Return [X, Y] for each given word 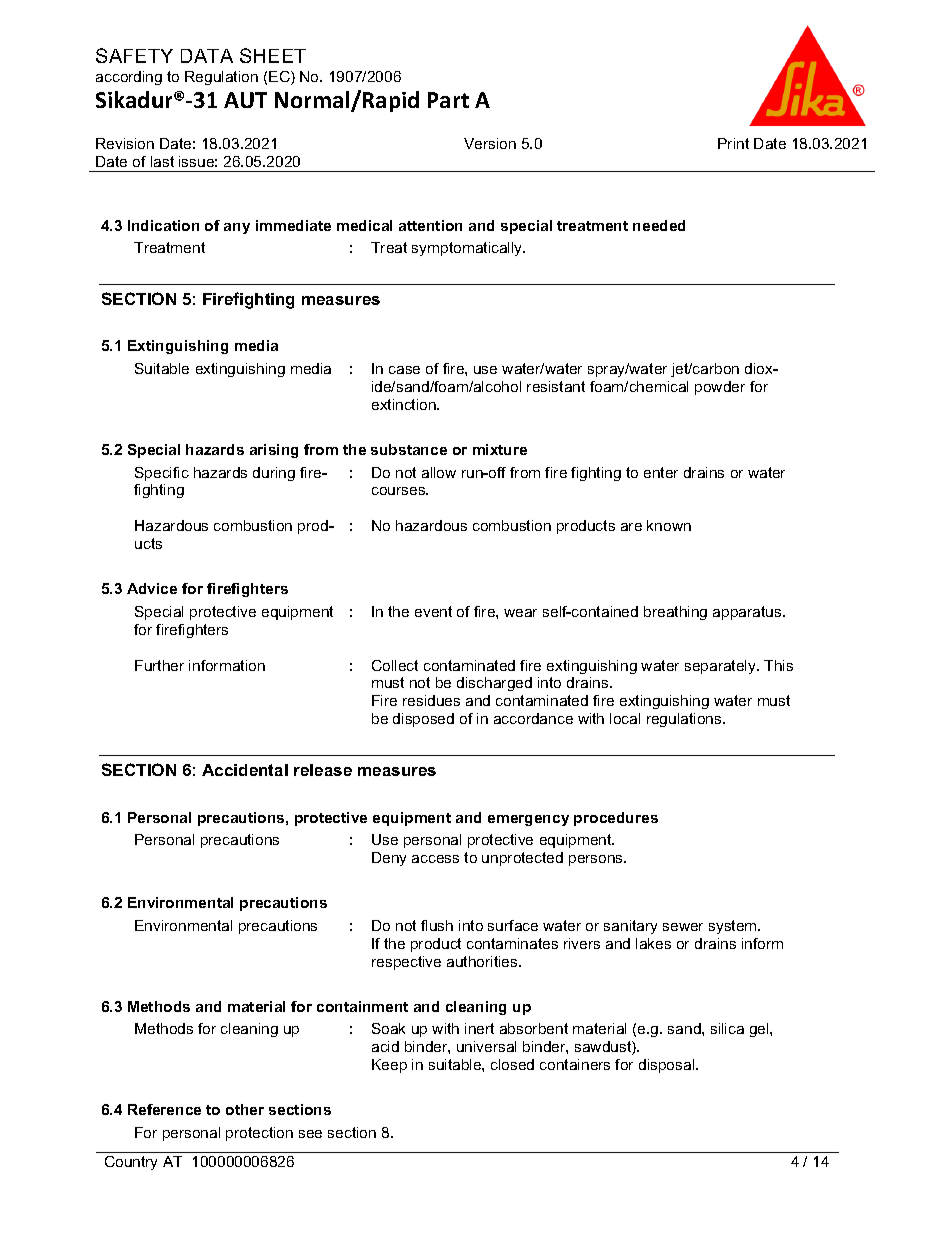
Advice [152, 588]
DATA [207, 56]
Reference [164, 1109]
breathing [675, 613]
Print [733, 143]
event [433, 611]
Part [448, 100]
